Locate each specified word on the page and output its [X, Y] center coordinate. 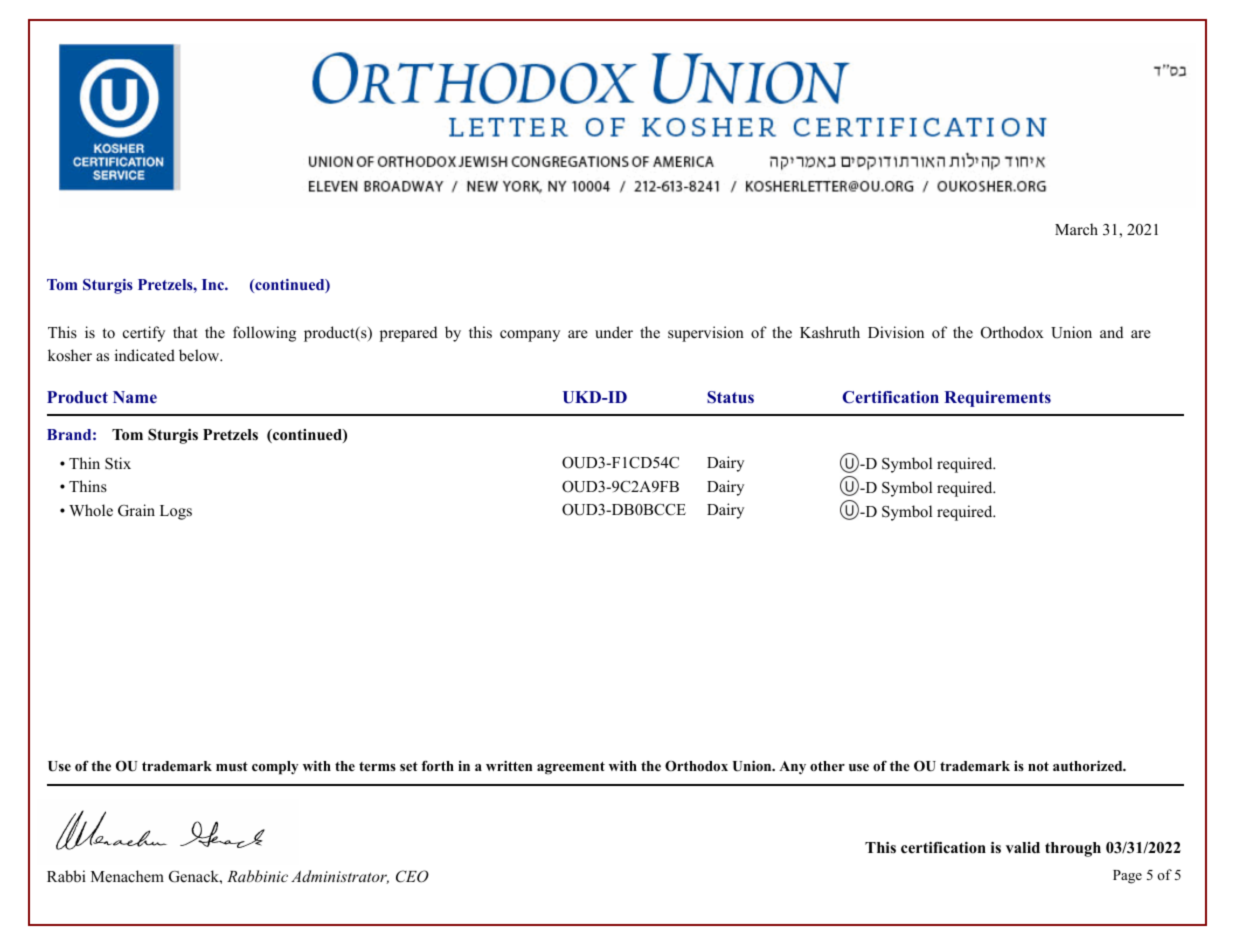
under [614, 332]
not [1038, 766]
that [185, 332]
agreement [571, 768]
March [1076, 229]
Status [730, 397]
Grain [136, 510]
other [827, 766]
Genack [195, 876]
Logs [176, 512]
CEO [412, 876]
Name [135, 397]
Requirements [997, 399]
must [232, 766]
